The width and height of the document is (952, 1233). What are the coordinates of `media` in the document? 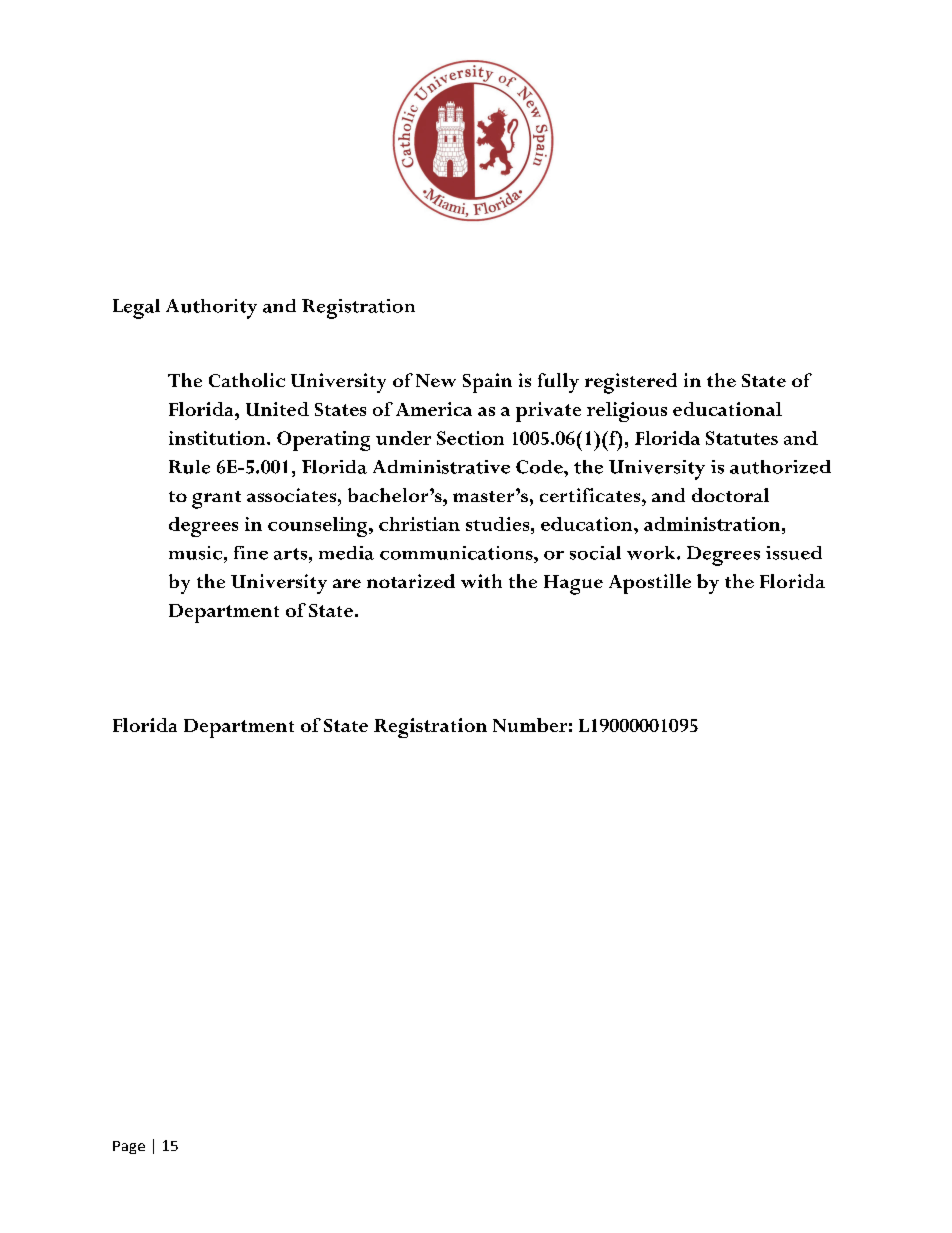 It's located at (346, 553).
